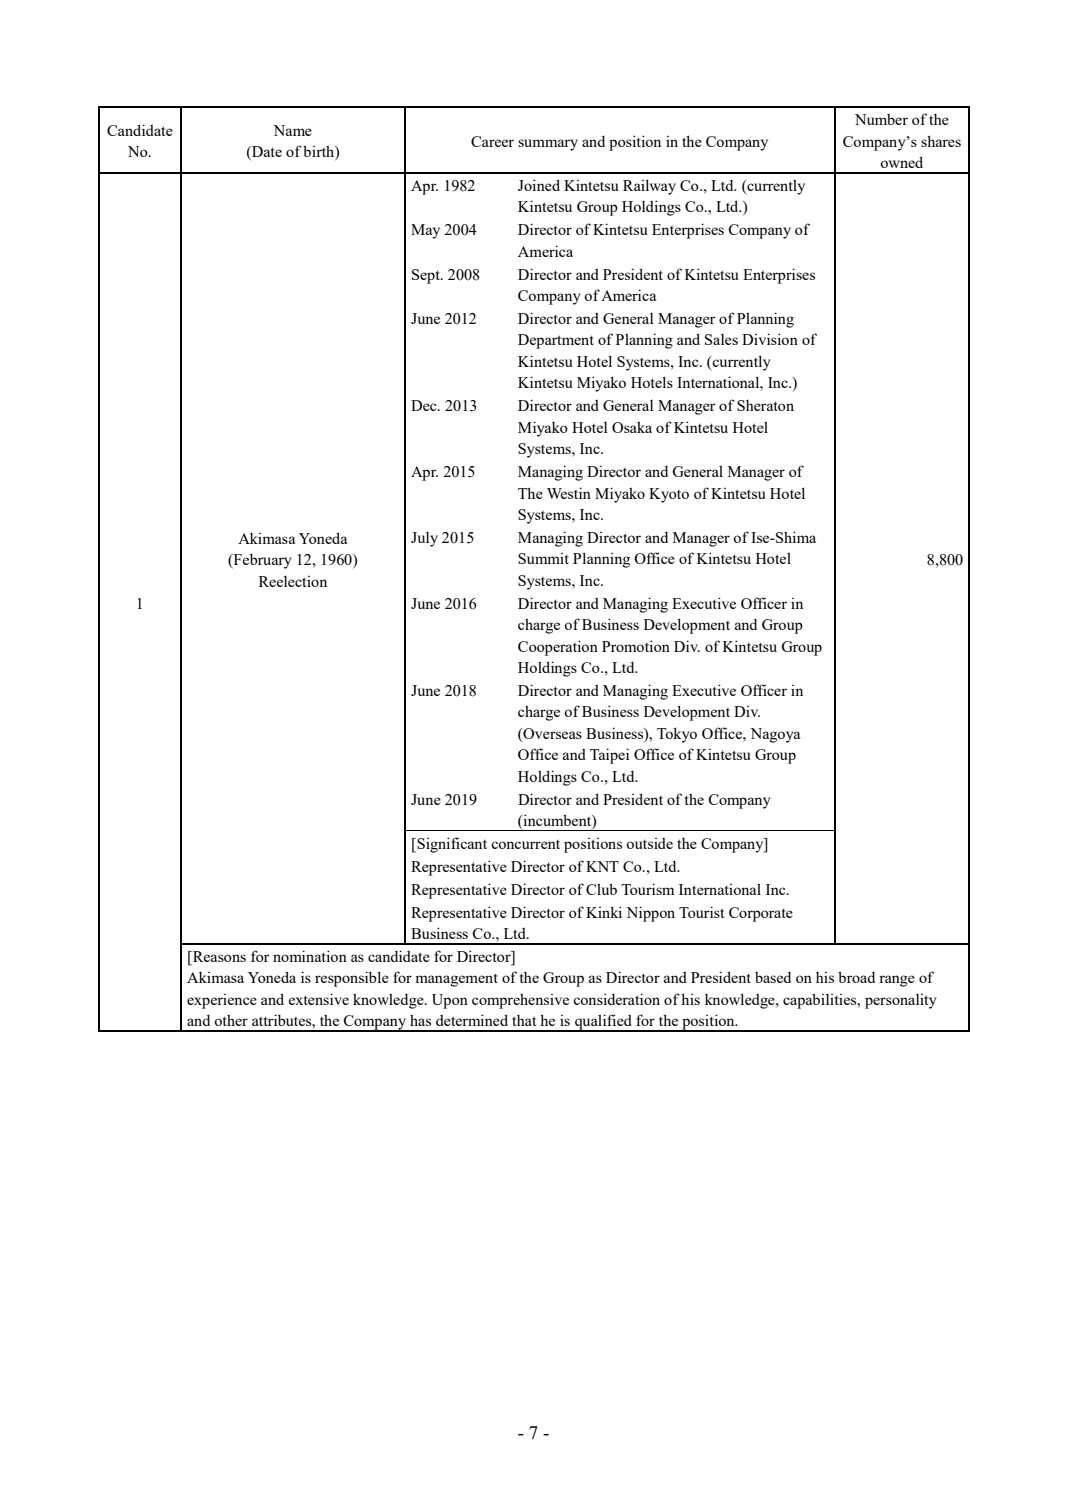 This page has height=1508, width=1066. I want to click on Number, so click(881, 119).
